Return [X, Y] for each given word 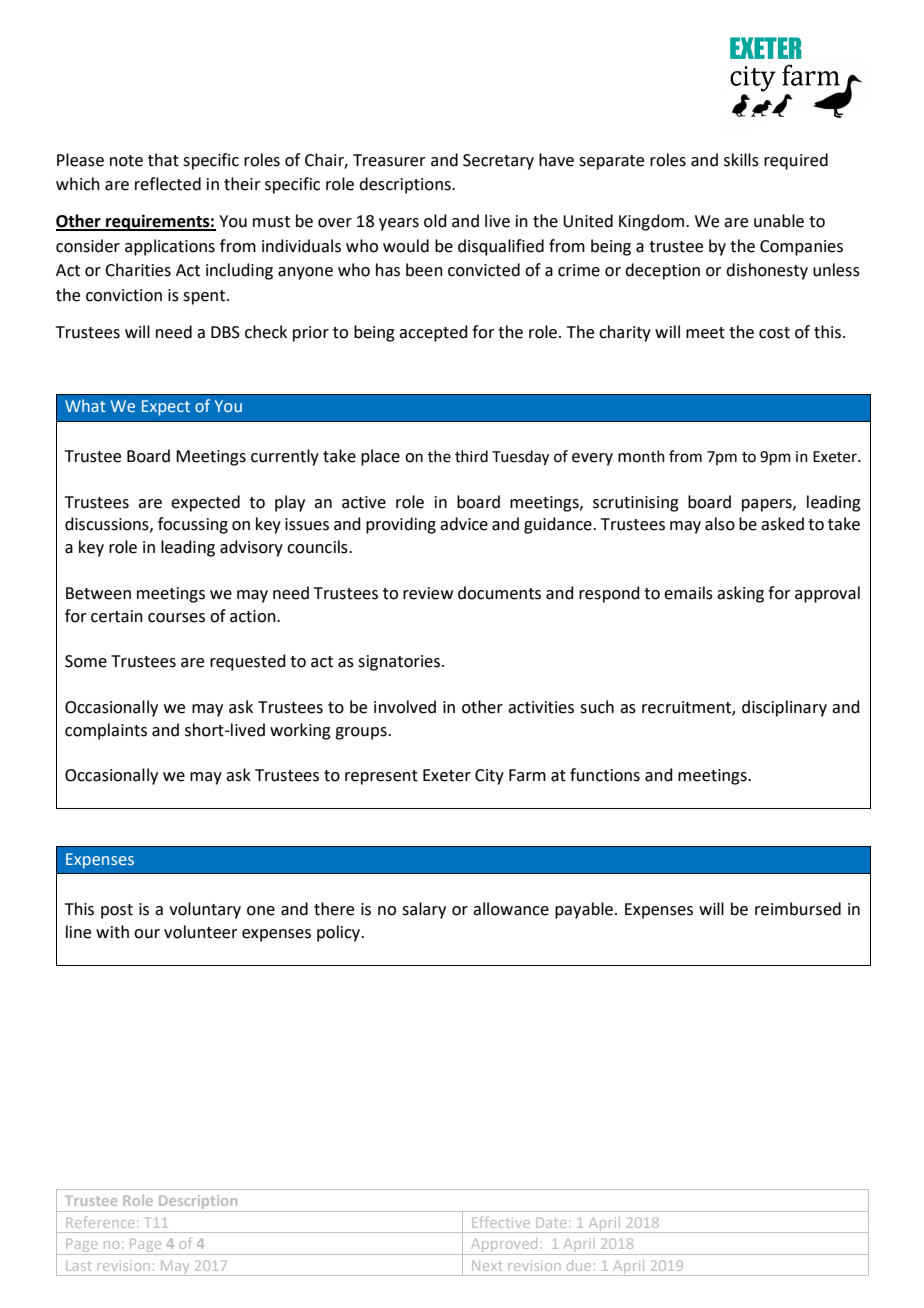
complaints [106, 731]
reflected [168, 184]
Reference [100, 1222]
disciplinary [784, 708]
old [435, 221]
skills [741, 160]
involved [405, 707]
